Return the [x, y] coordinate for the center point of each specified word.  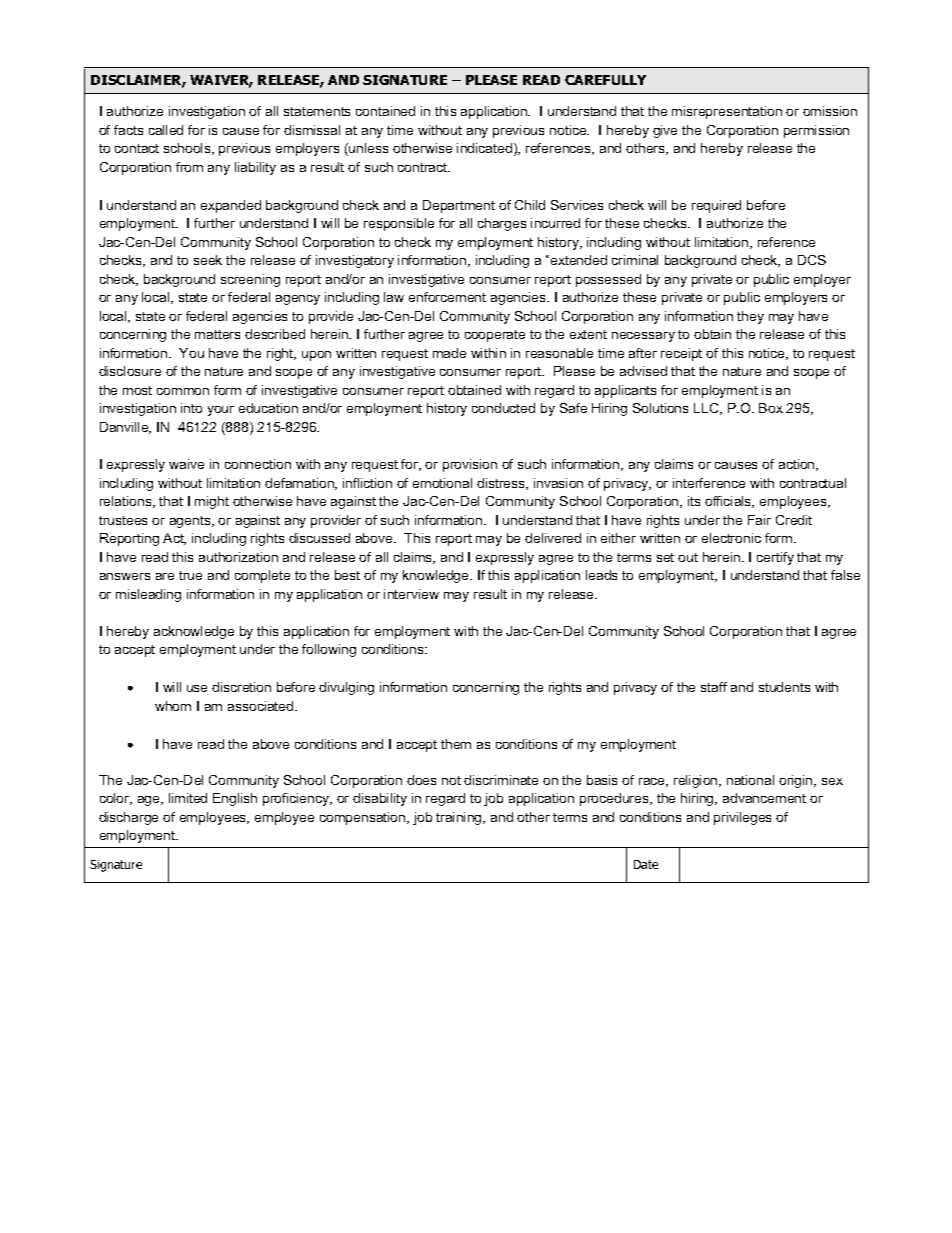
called [166, 130]
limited [188, 798]
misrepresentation [727, 112]
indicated [486, 149]
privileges [742, 818]
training [460, 818]
